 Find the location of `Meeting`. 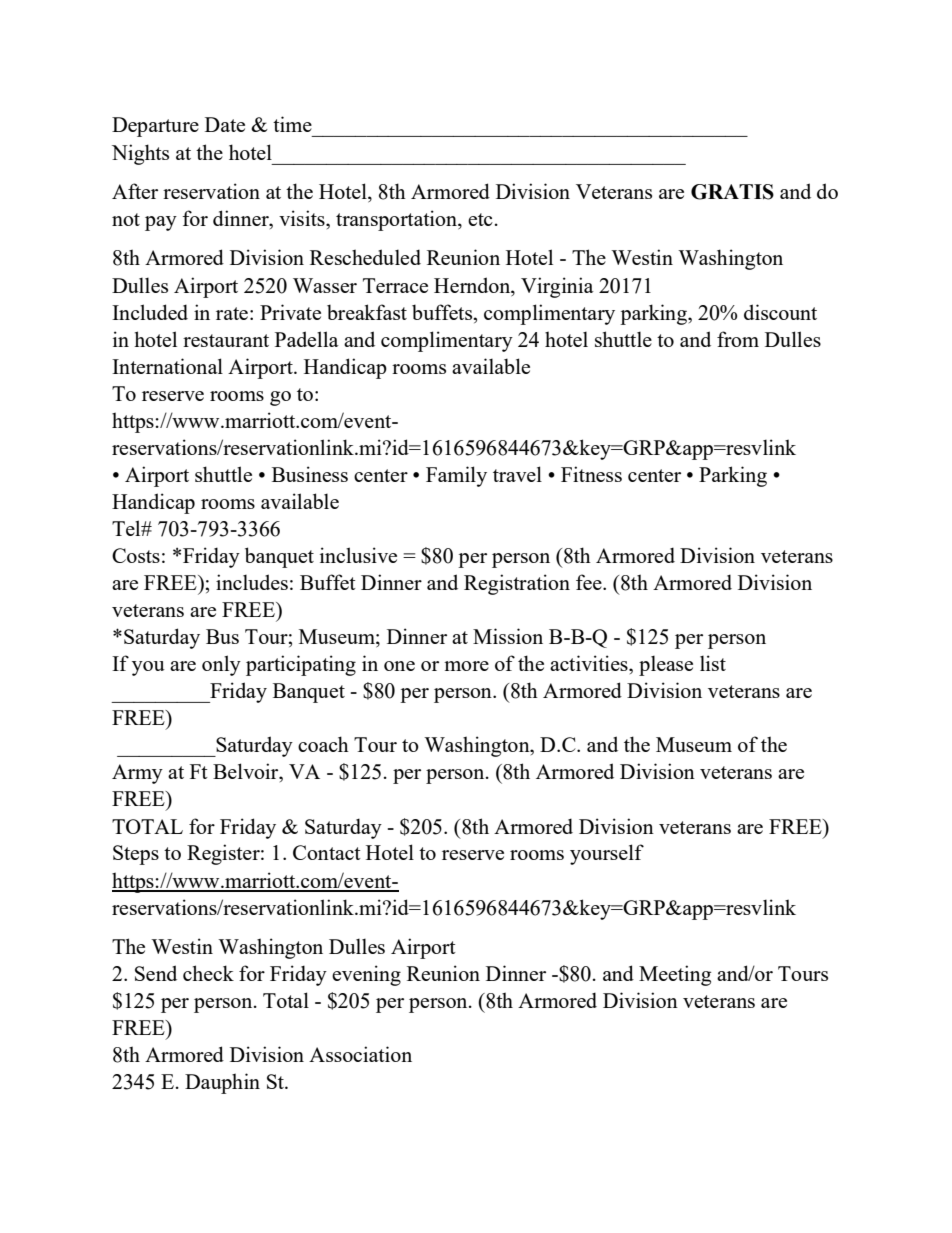

Meeting is located at coordinates (675, 975).
